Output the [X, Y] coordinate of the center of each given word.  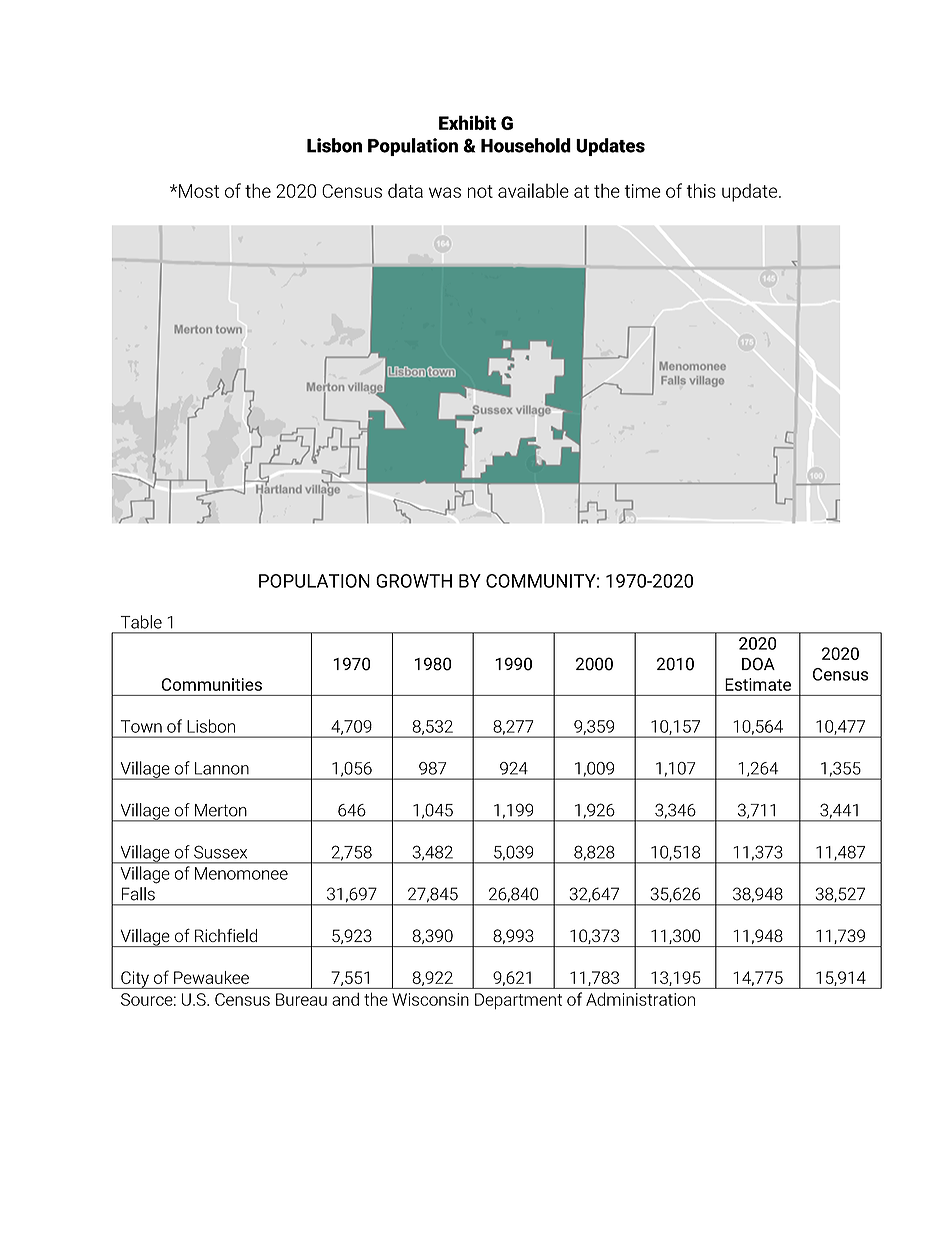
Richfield [226, 935]
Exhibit [467, 122]
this [701, 190]
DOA [758, 664]
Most [199, 191]
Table [141, 622]
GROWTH [414, 581]
